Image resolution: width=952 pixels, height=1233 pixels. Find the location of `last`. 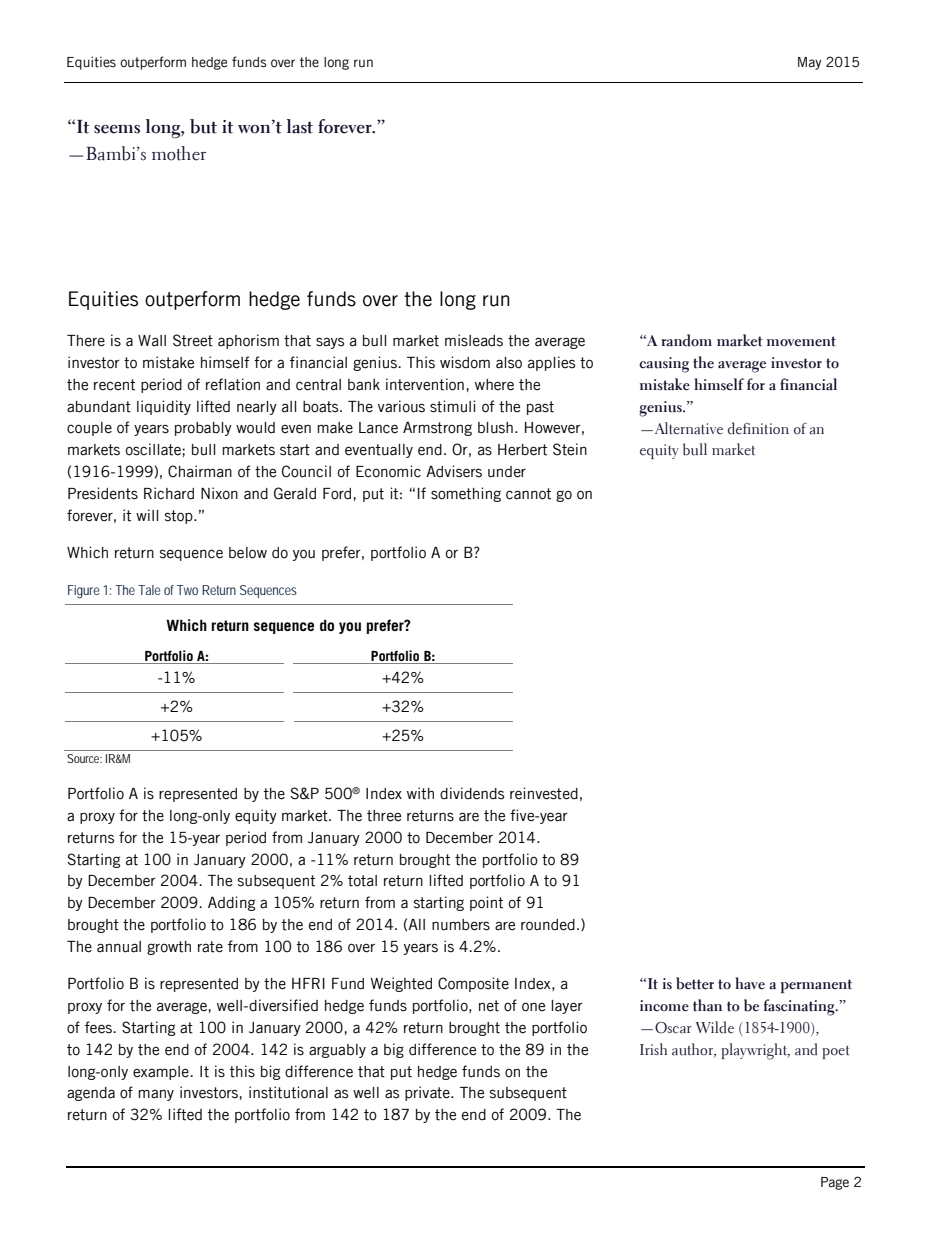

last is located at coordinates (299, 126).
